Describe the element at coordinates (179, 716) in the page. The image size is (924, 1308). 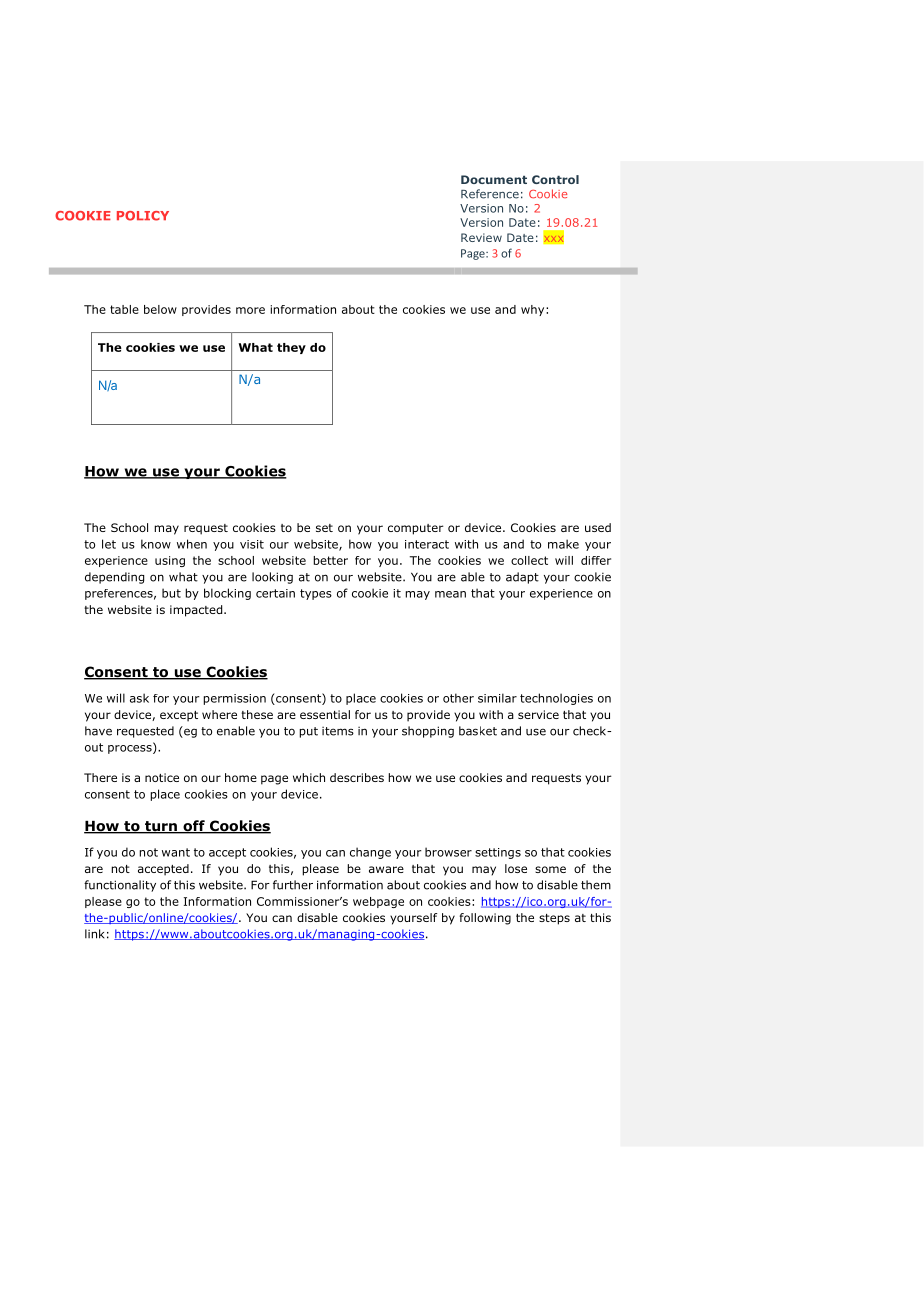
I see `except` at that location.
